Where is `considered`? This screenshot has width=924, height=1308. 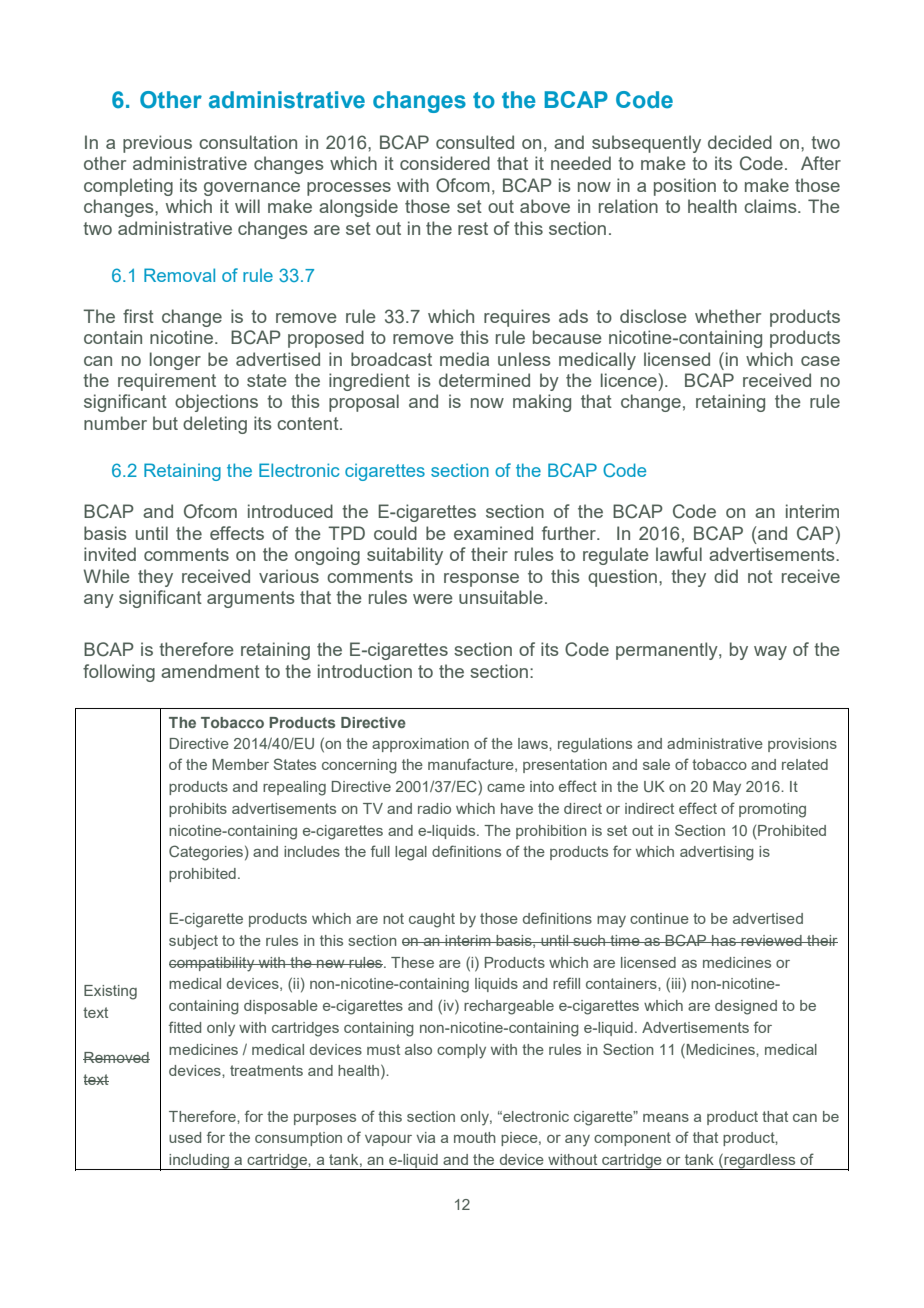 considered is located at coordinates (445, 163).
